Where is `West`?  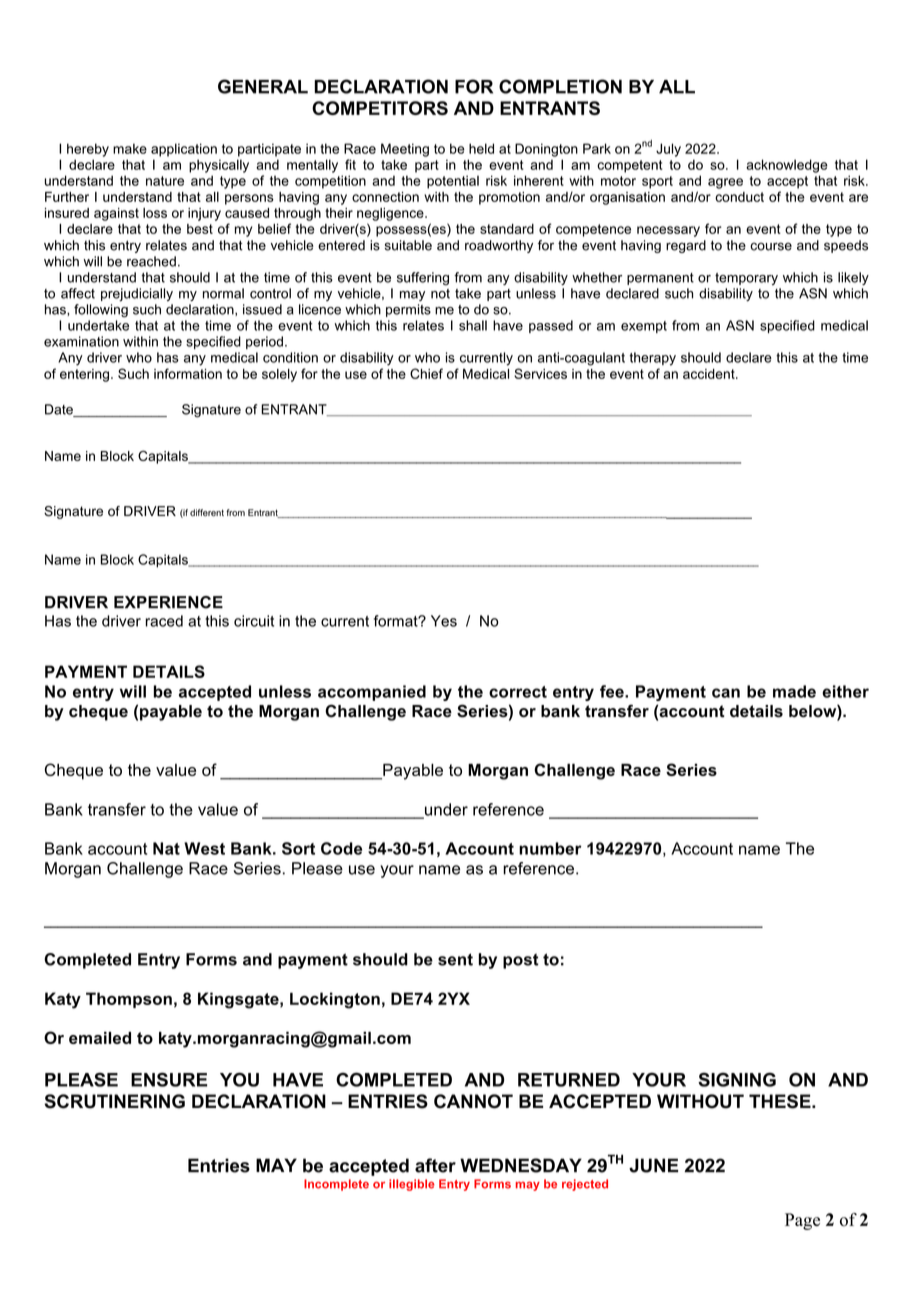
West is located at coordinates (204, 848).
